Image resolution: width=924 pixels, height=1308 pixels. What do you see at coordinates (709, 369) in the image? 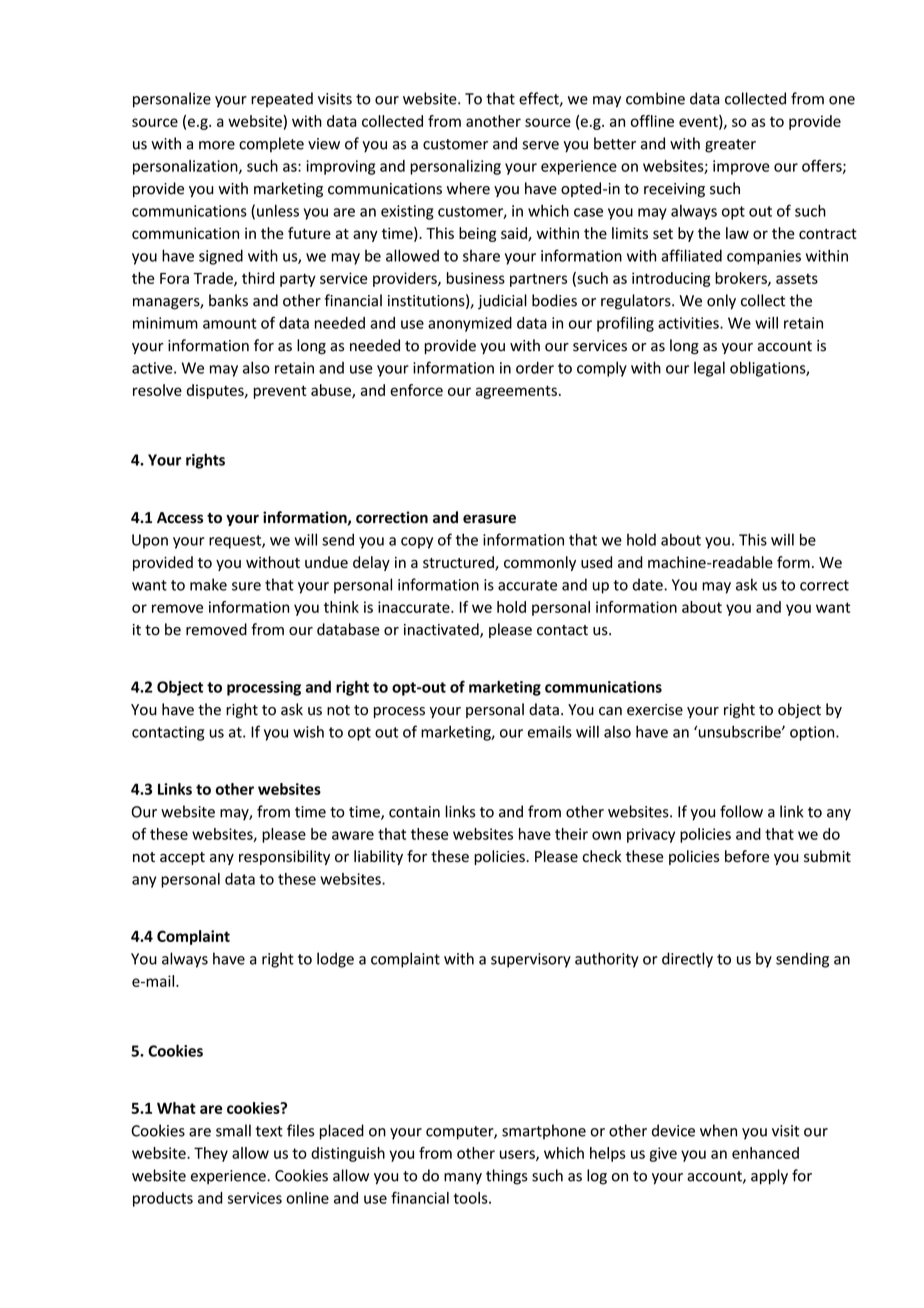
I see `legal` at bounding box center [709, 369].
